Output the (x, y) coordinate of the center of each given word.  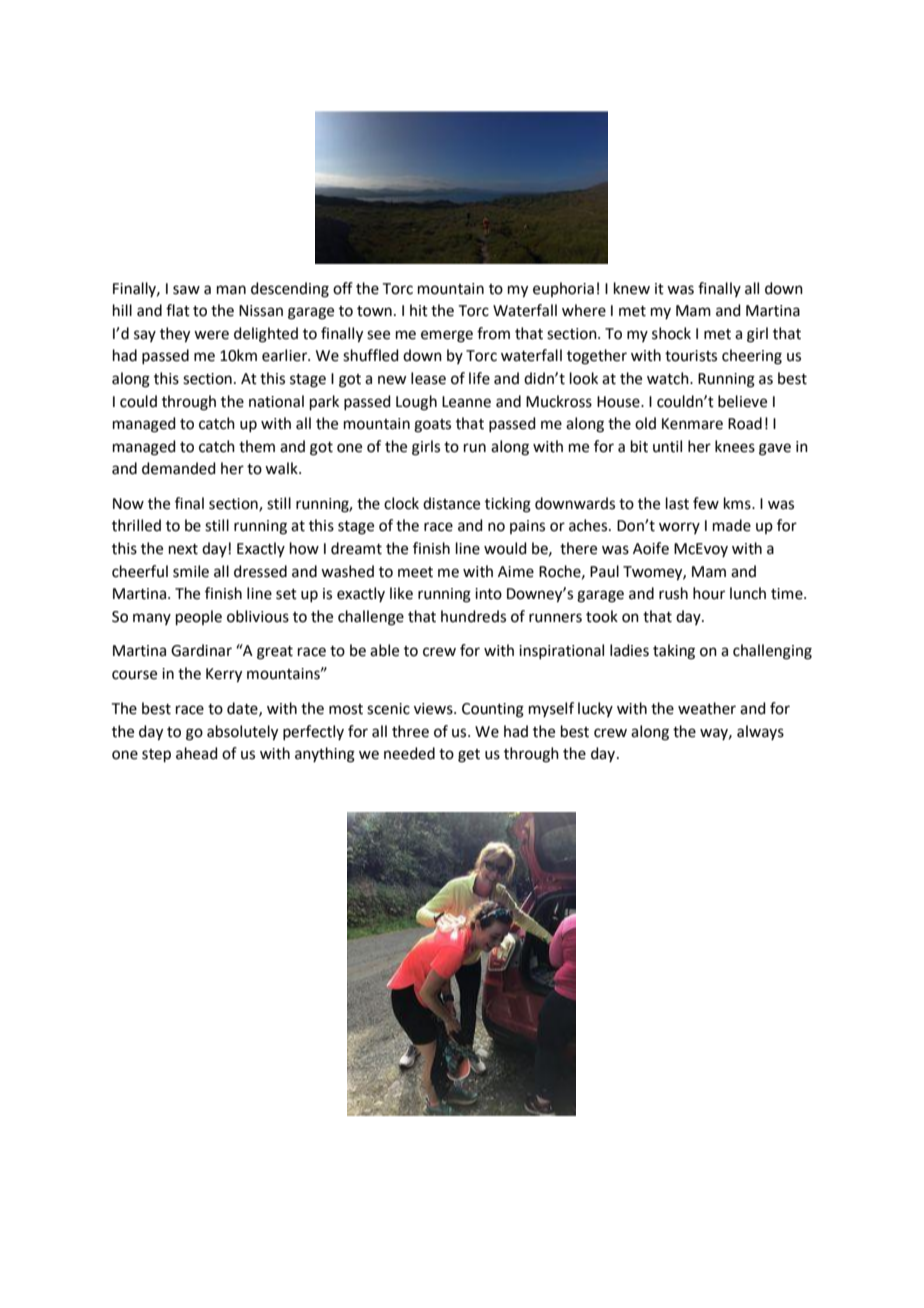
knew (632, 288)
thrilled (136, 525)
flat (178, 310)
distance (451, 503)
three (410, 731)
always (760, 732)
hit (419, 310)
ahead (197, 753)
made (732, 525)
